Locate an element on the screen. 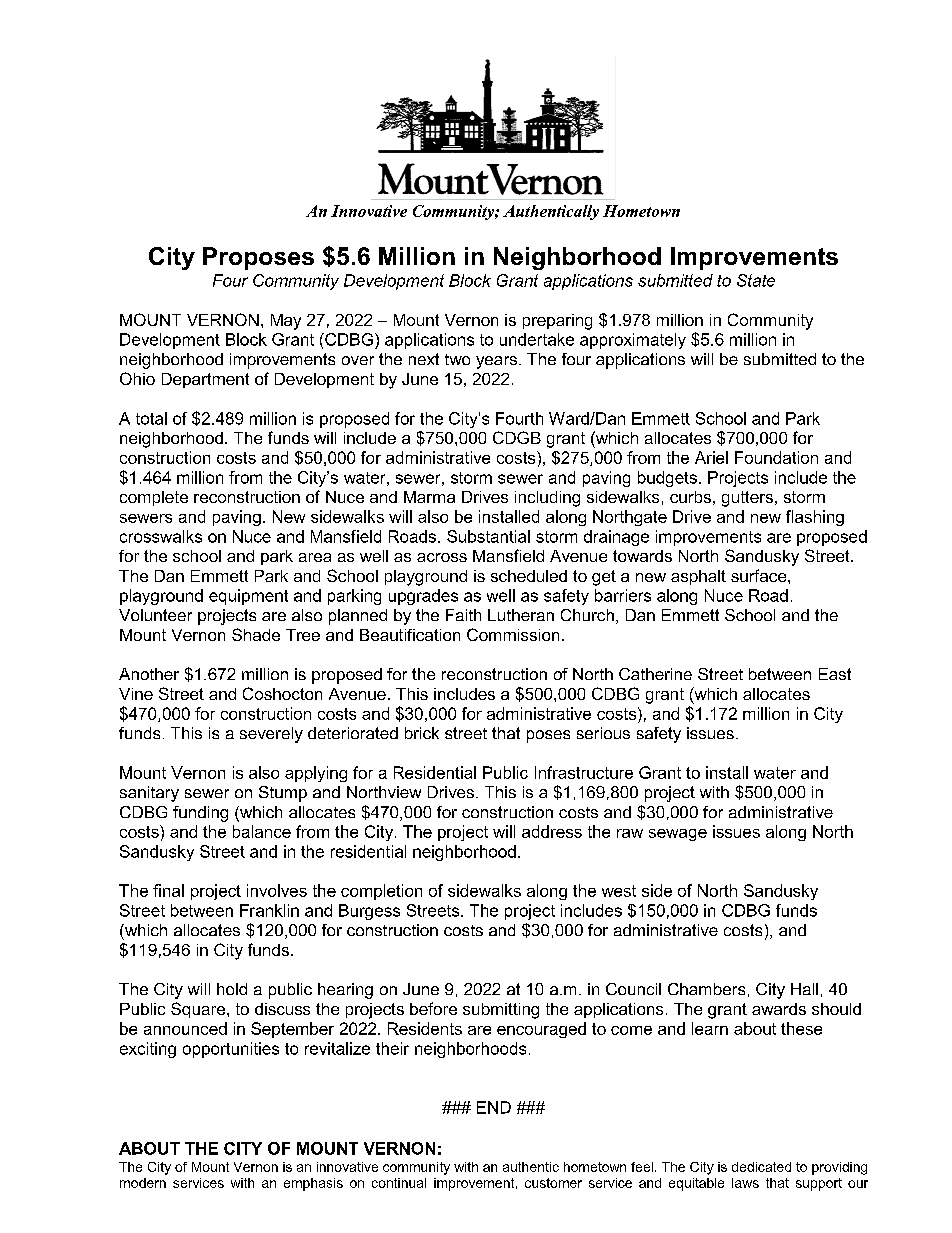  East is located at coordinates (835, 674).
